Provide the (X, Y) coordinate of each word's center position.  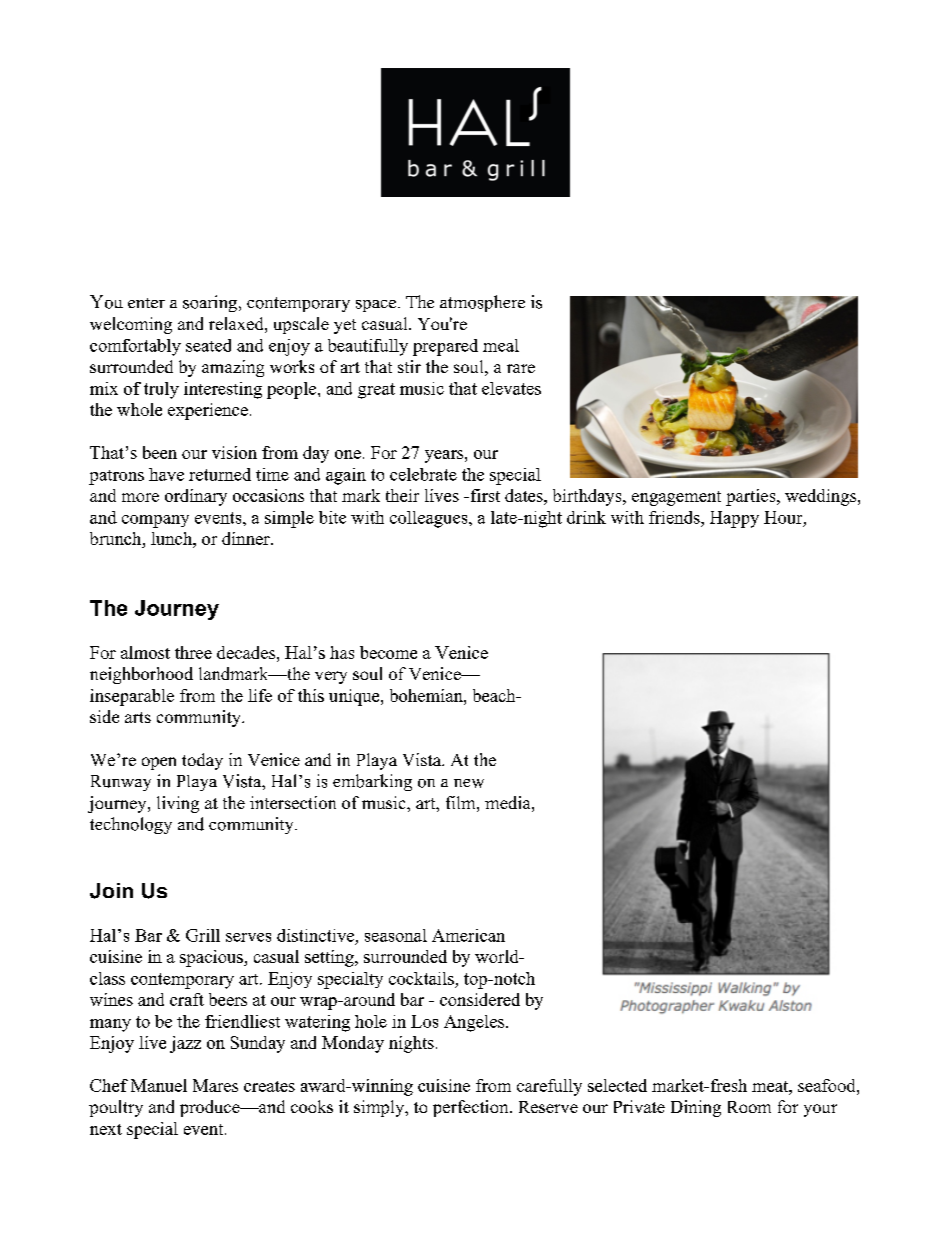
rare (521, 368)
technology (131, 825)
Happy (734, 519)
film (462, 802)
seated (208, 345)
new (469, 783)
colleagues (430, 519)
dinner (247, 538)
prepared (445, 347)
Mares (215, 1085)
